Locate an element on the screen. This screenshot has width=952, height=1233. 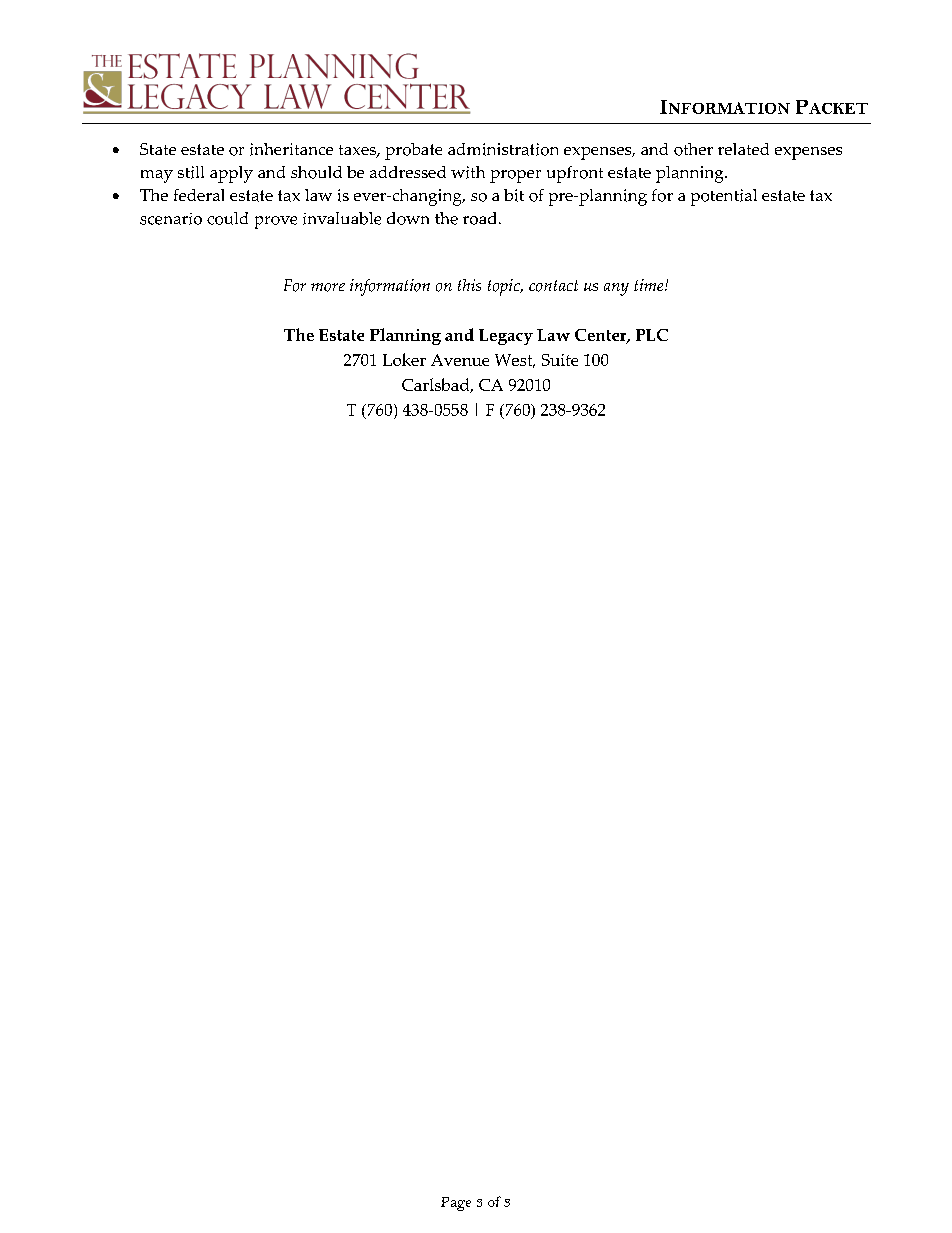
Legacy is located at coordinates (506, 337).
